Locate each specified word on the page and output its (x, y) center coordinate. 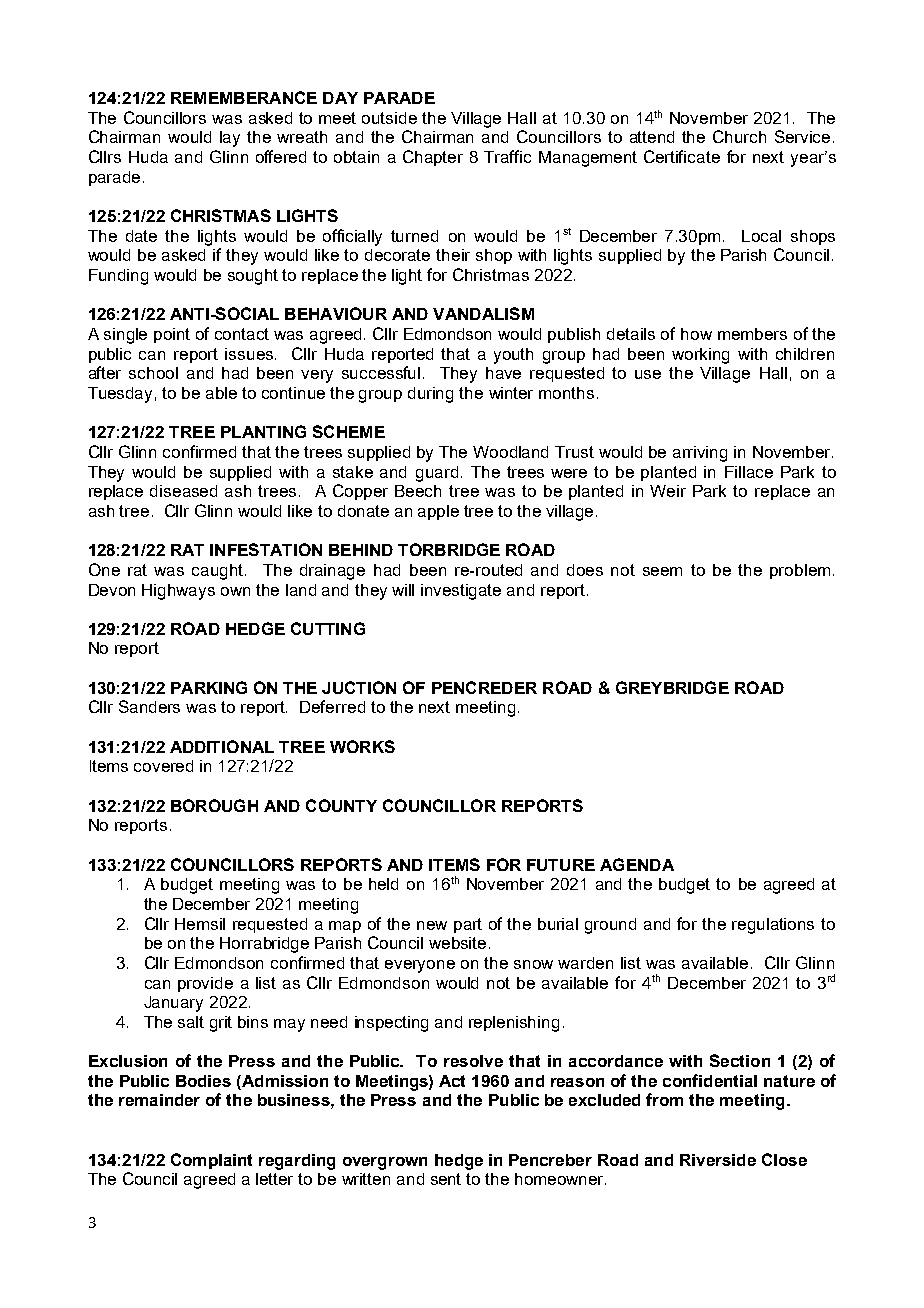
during (430, 395)
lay (230, 139)
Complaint (211, 1161)
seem (662, 571)
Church (739, 136)
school (153, 373)
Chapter (433, 158)
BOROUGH (214, 805)
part (468, 925)
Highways (178, 592)
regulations (773, 926)
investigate (461, 592)
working (700, 356)
